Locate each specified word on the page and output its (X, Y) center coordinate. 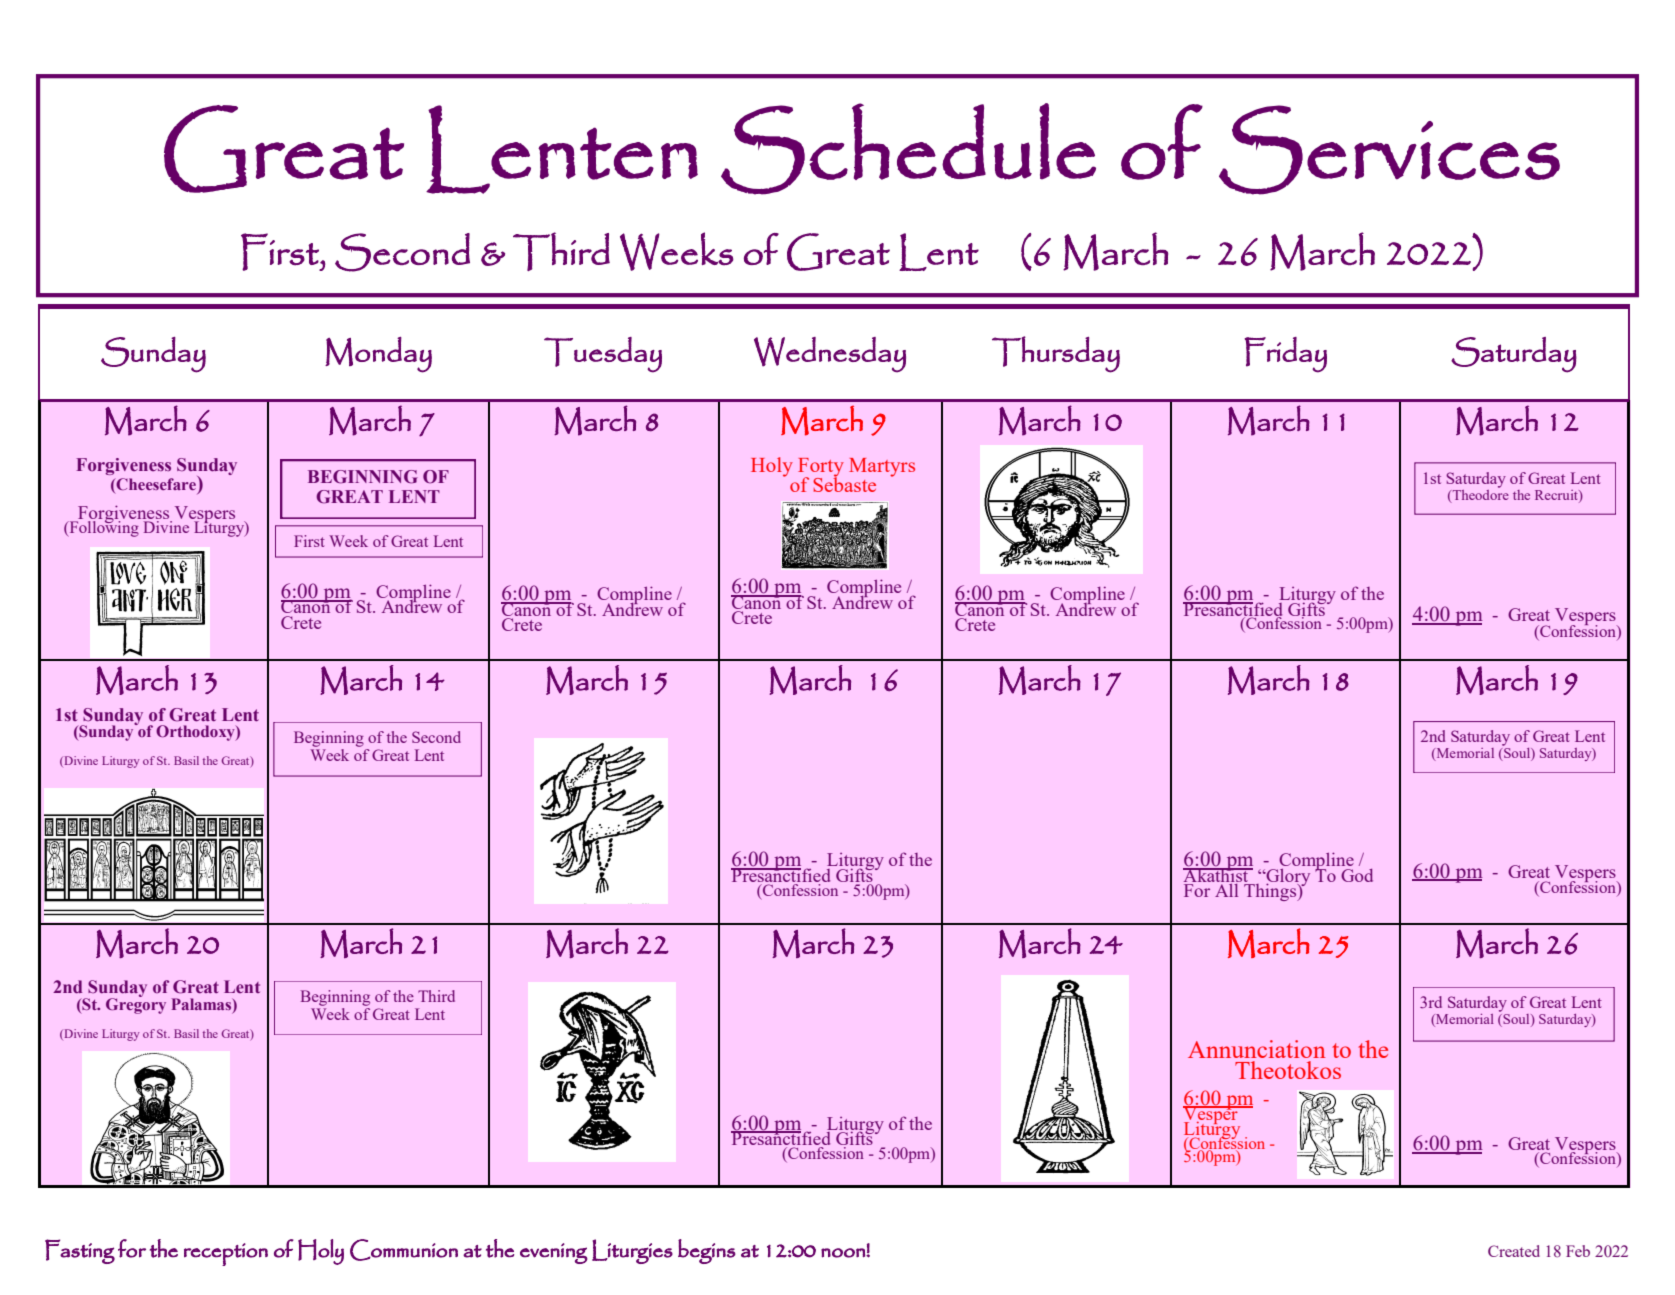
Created (1514, 1251)
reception (226, 1254)
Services (1389, 150)
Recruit (1557, 495)
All (1227, 889)
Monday (378, 355)
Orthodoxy (196, 733)
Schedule (908, 149)
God (1357, 875)
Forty (821, 468)
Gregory (136, 1005)
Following (104, 527)
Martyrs (882, 467)
